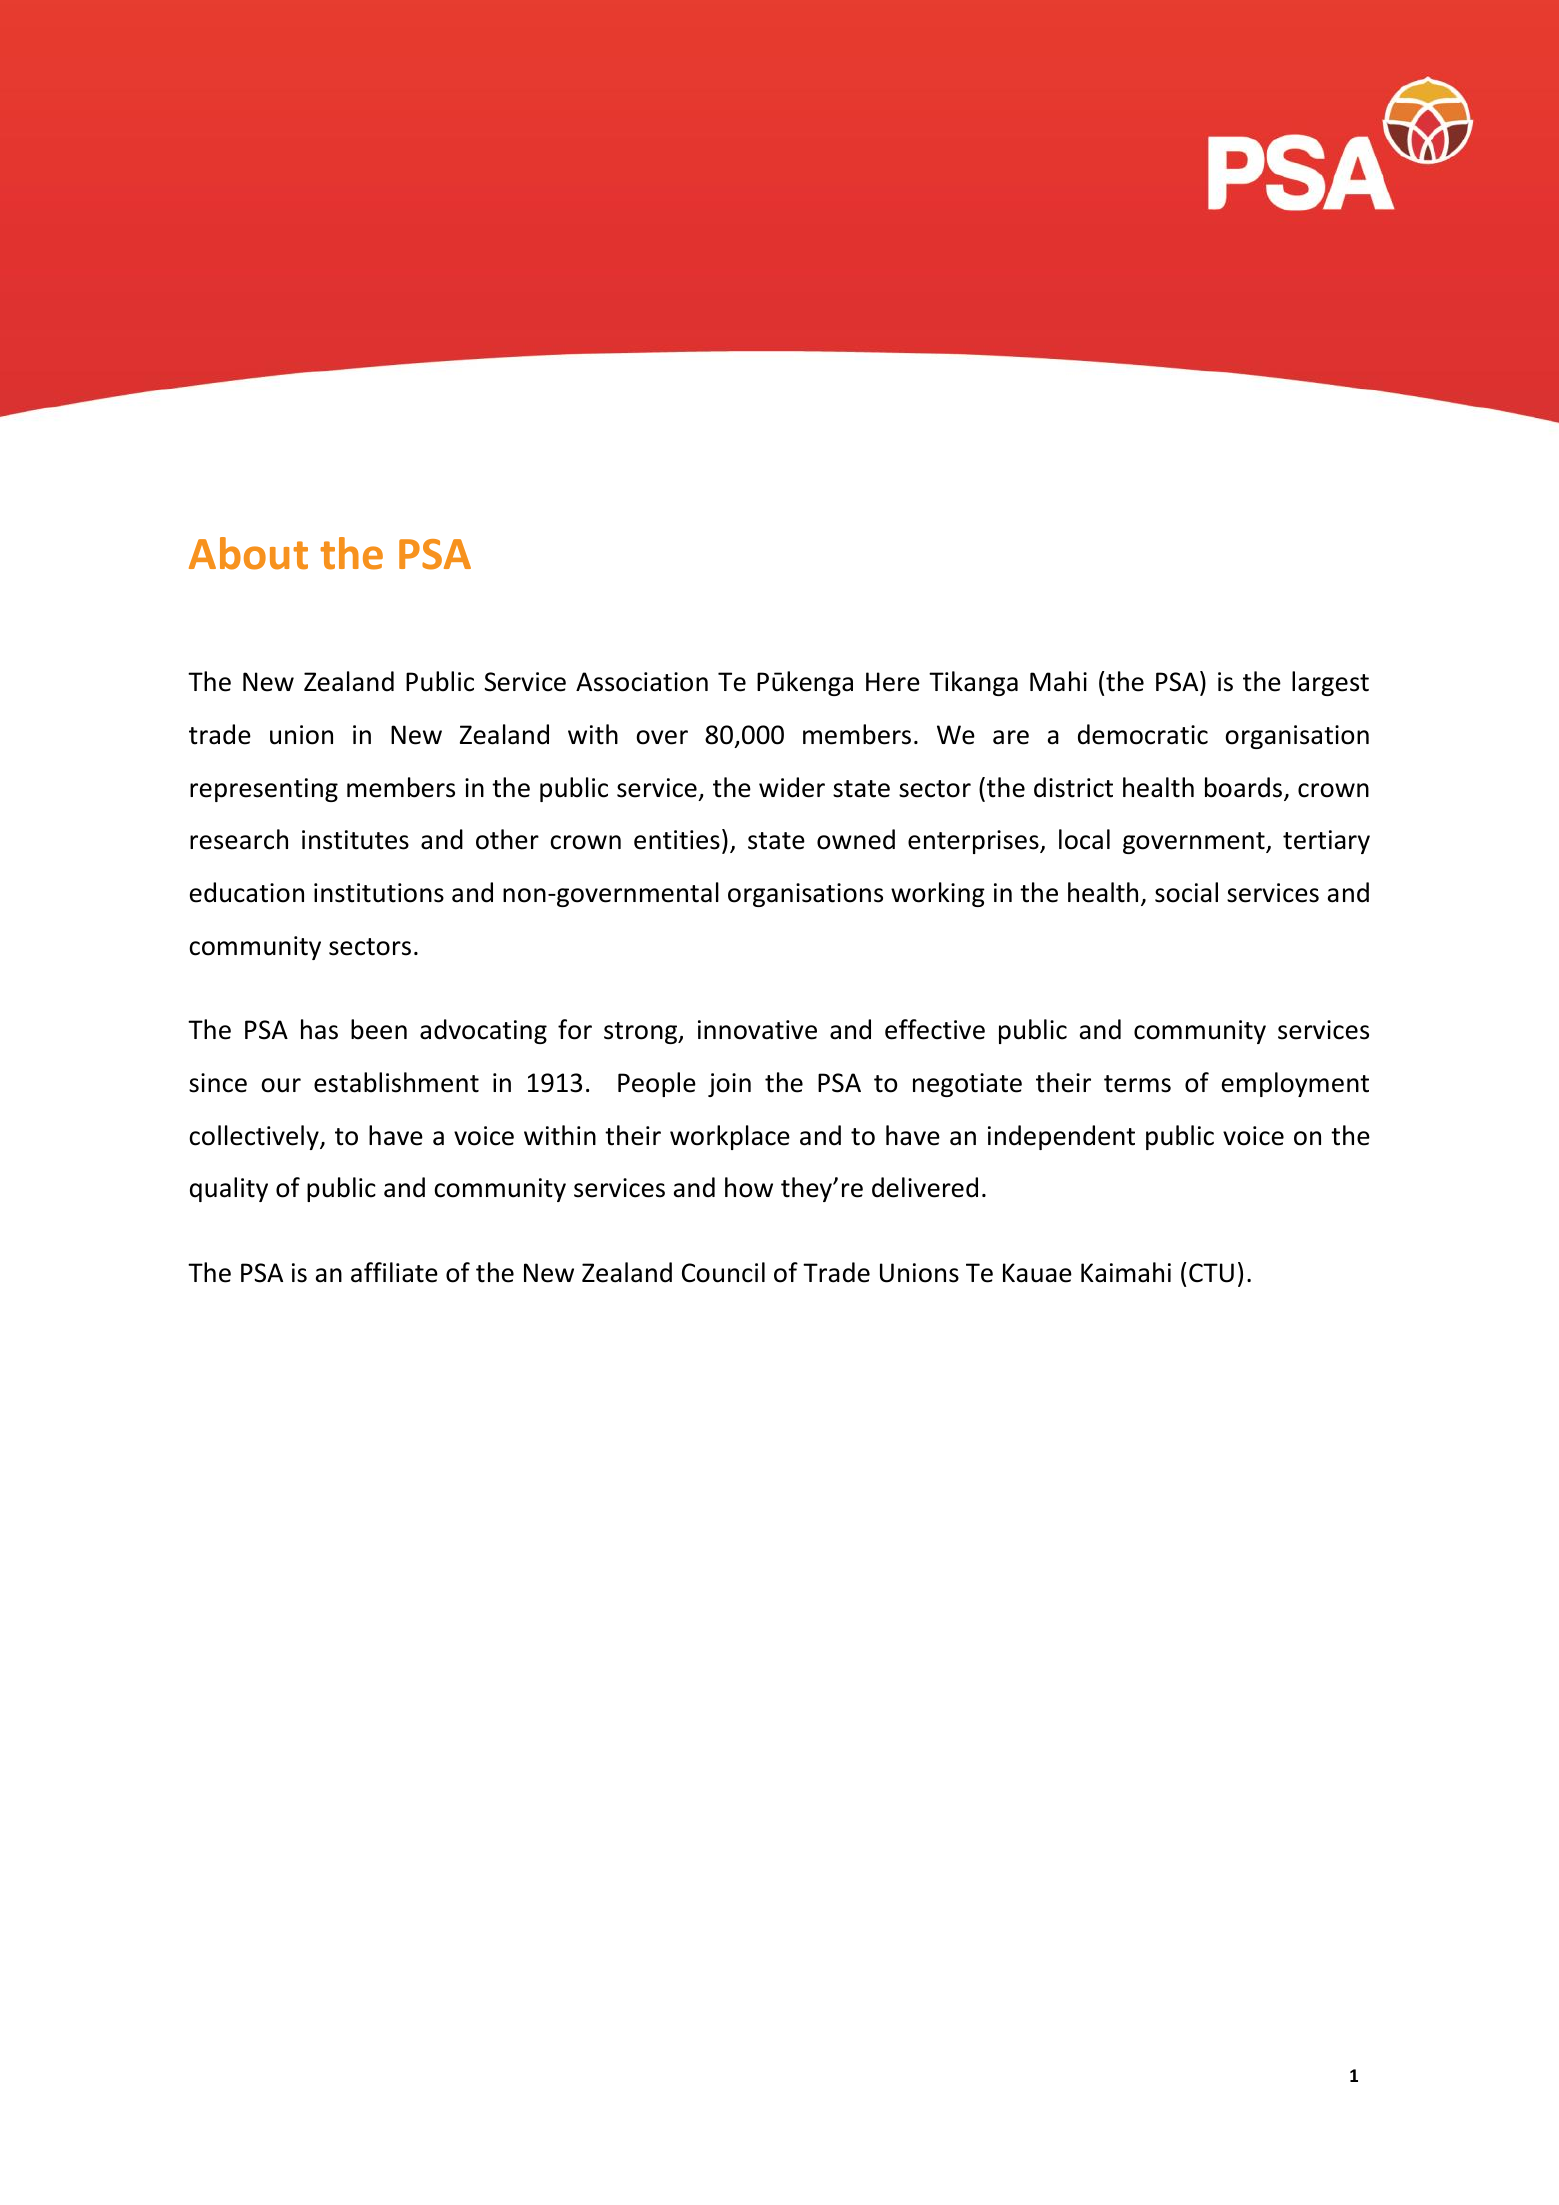 This image has width=1559, height=2205. Describe the element at coordinates (394, 1272) in the image. I see `affiliate` at that location.
